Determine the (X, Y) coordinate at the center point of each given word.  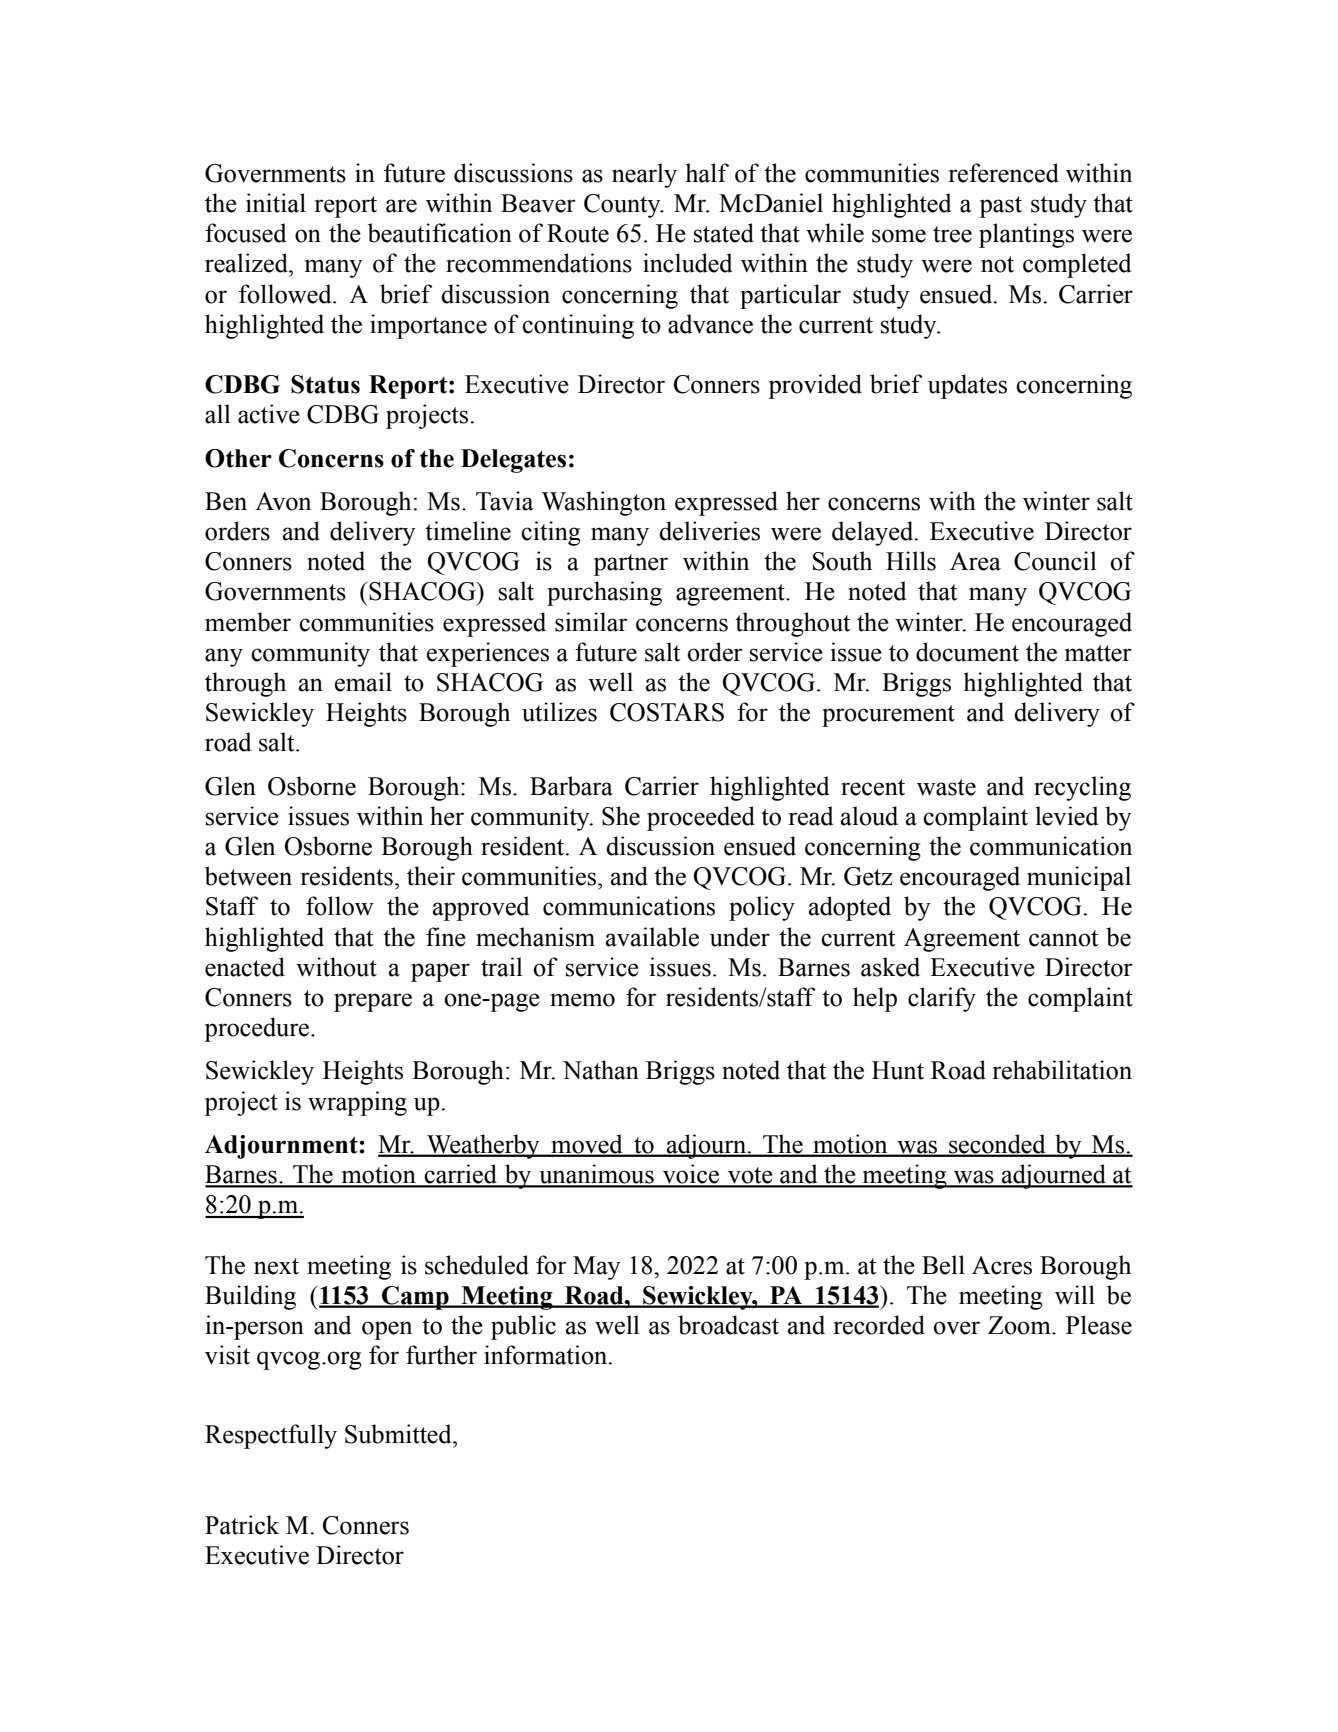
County (623, 206)
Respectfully (271, 1436)
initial (276, 203)
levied (1066, 816)
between (248, 876)
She (621, 816)
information (547, 1355)
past (1000, 207)
